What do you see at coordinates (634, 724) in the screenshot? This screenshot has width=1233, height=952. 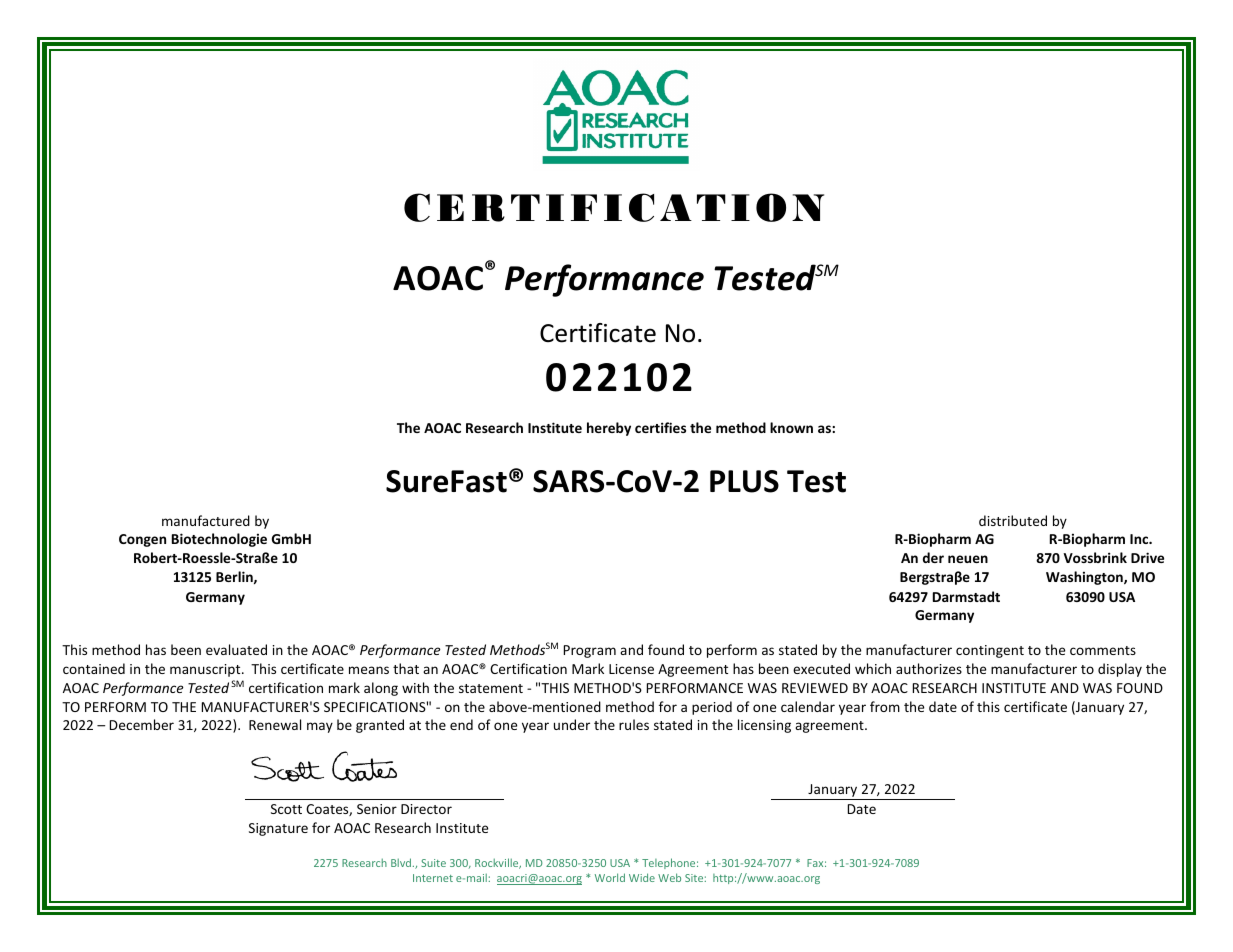 I see `rules` at bounding box center [634, 724].
